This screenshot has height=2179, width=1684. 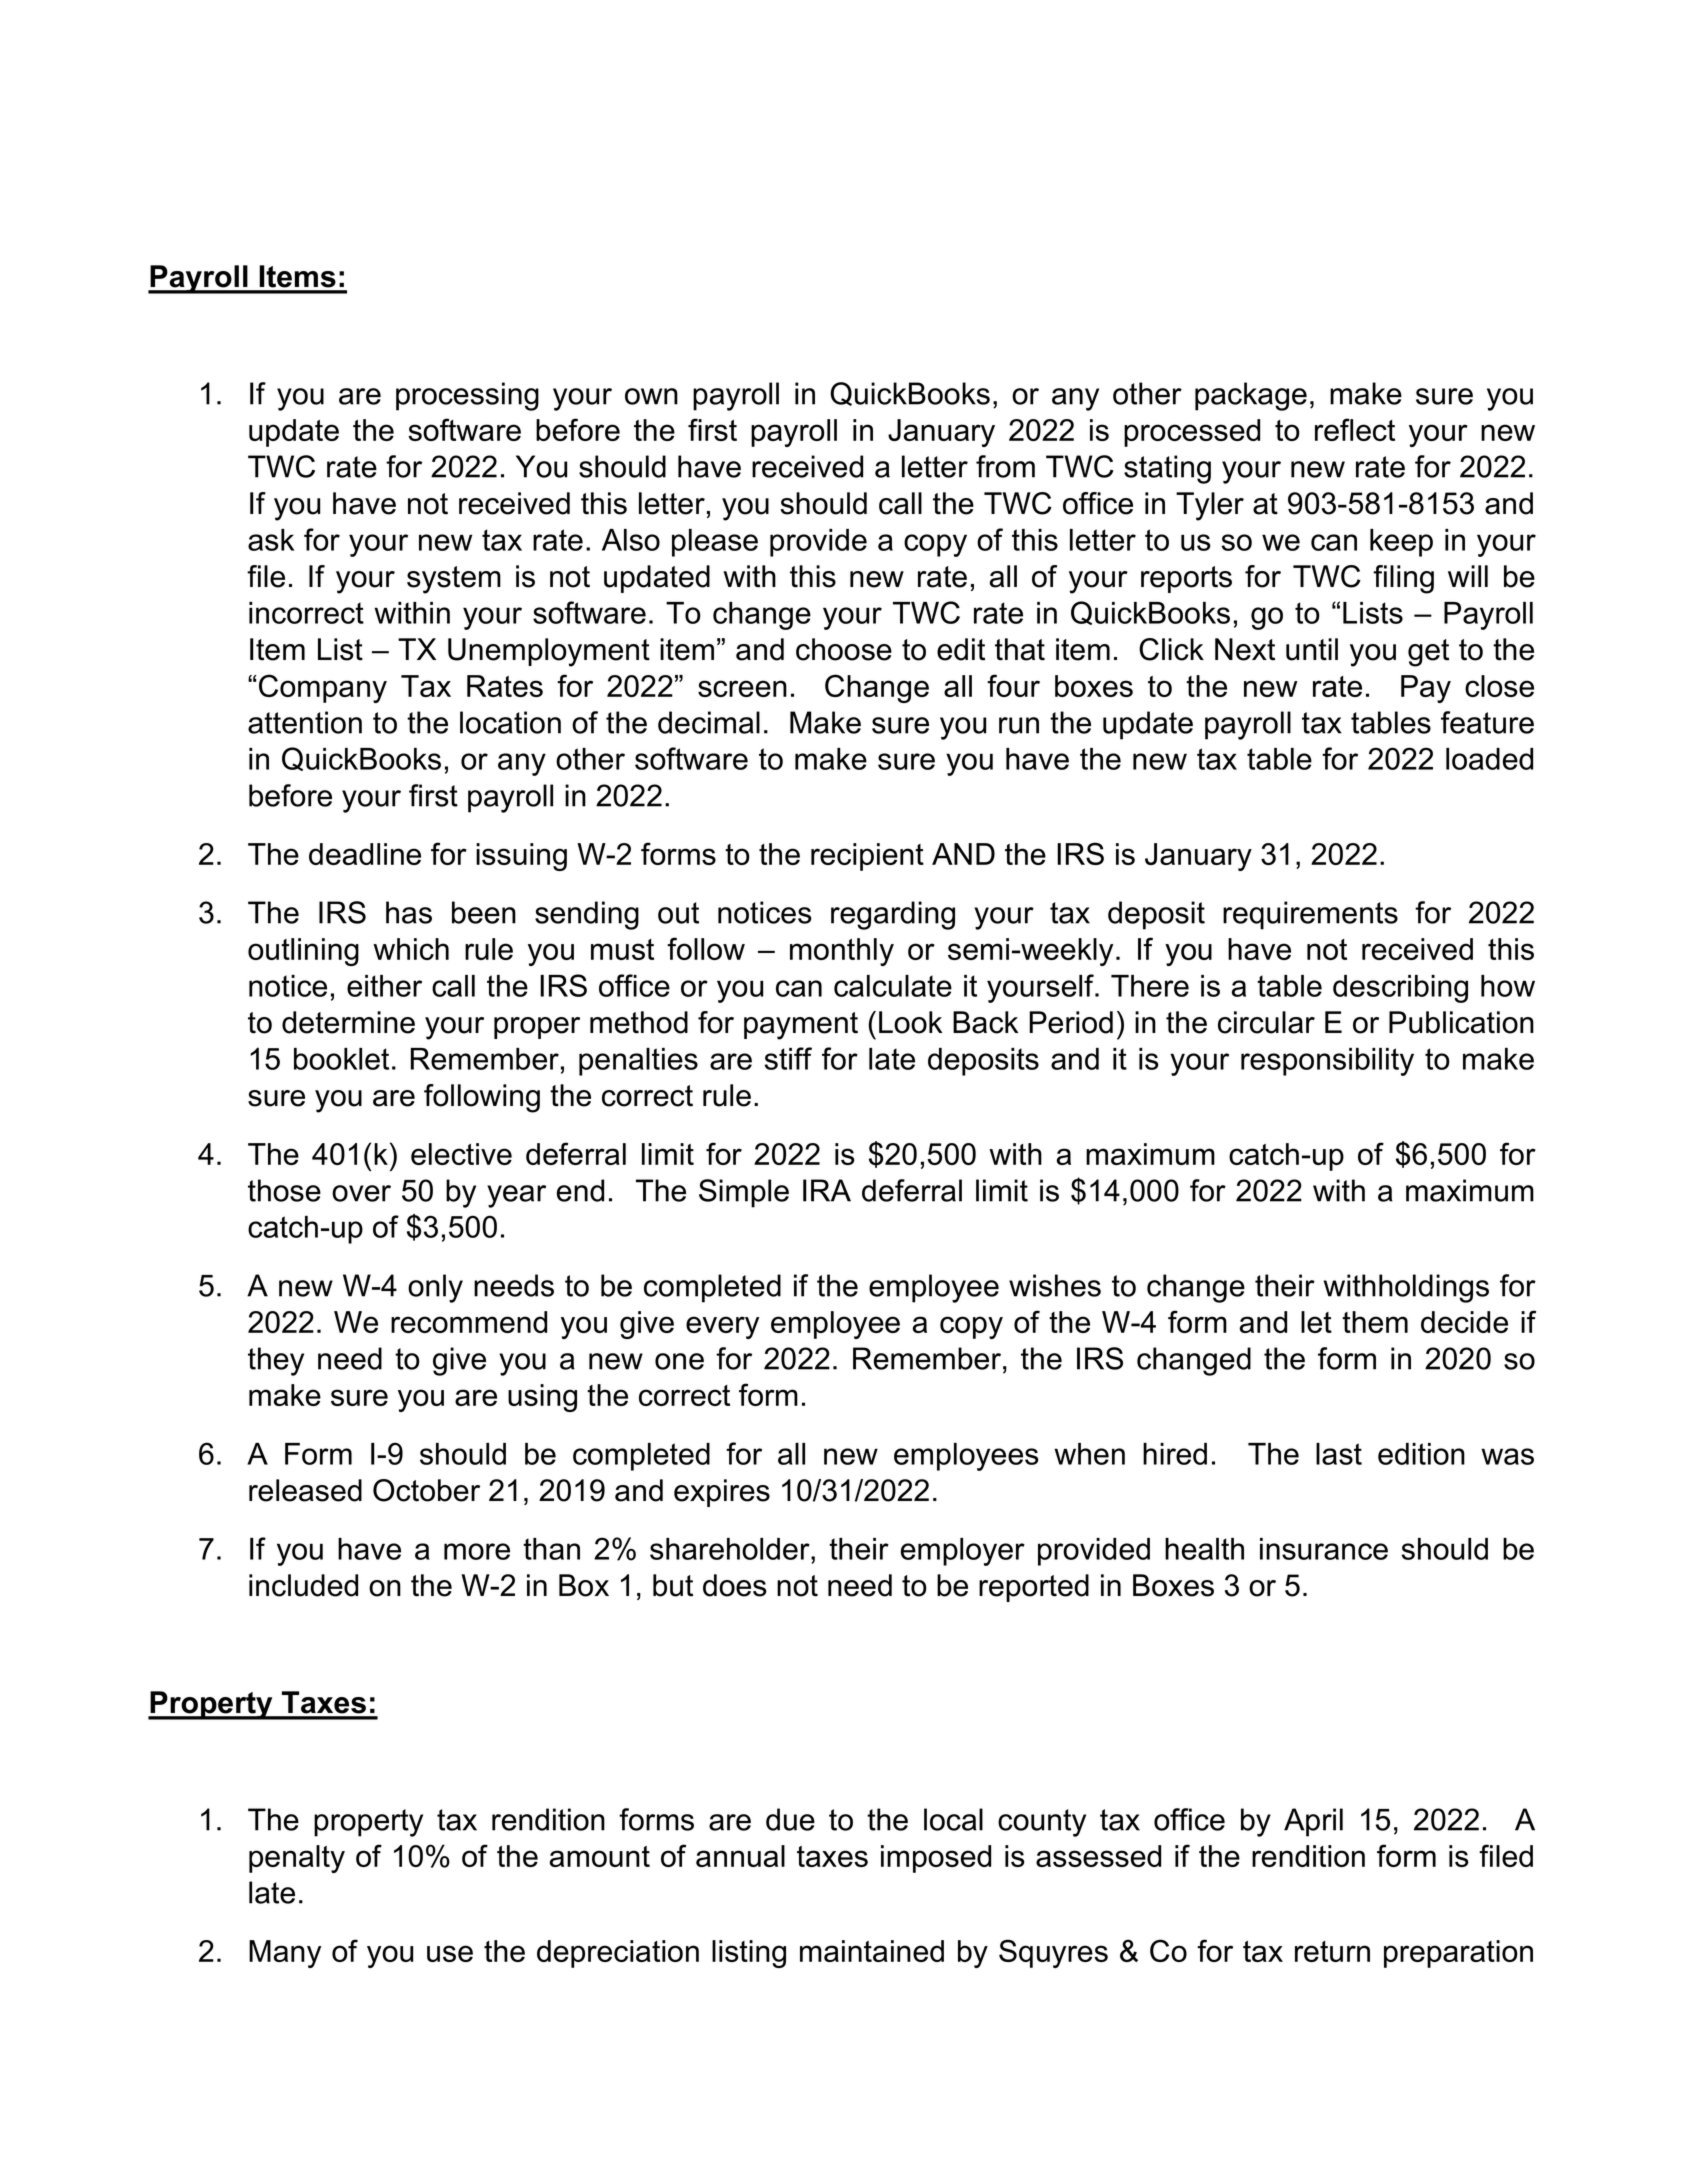 What do you see at coordinates (477, 1551) in the screenshot?
I see `more` at bounding box center [477, 1551].
